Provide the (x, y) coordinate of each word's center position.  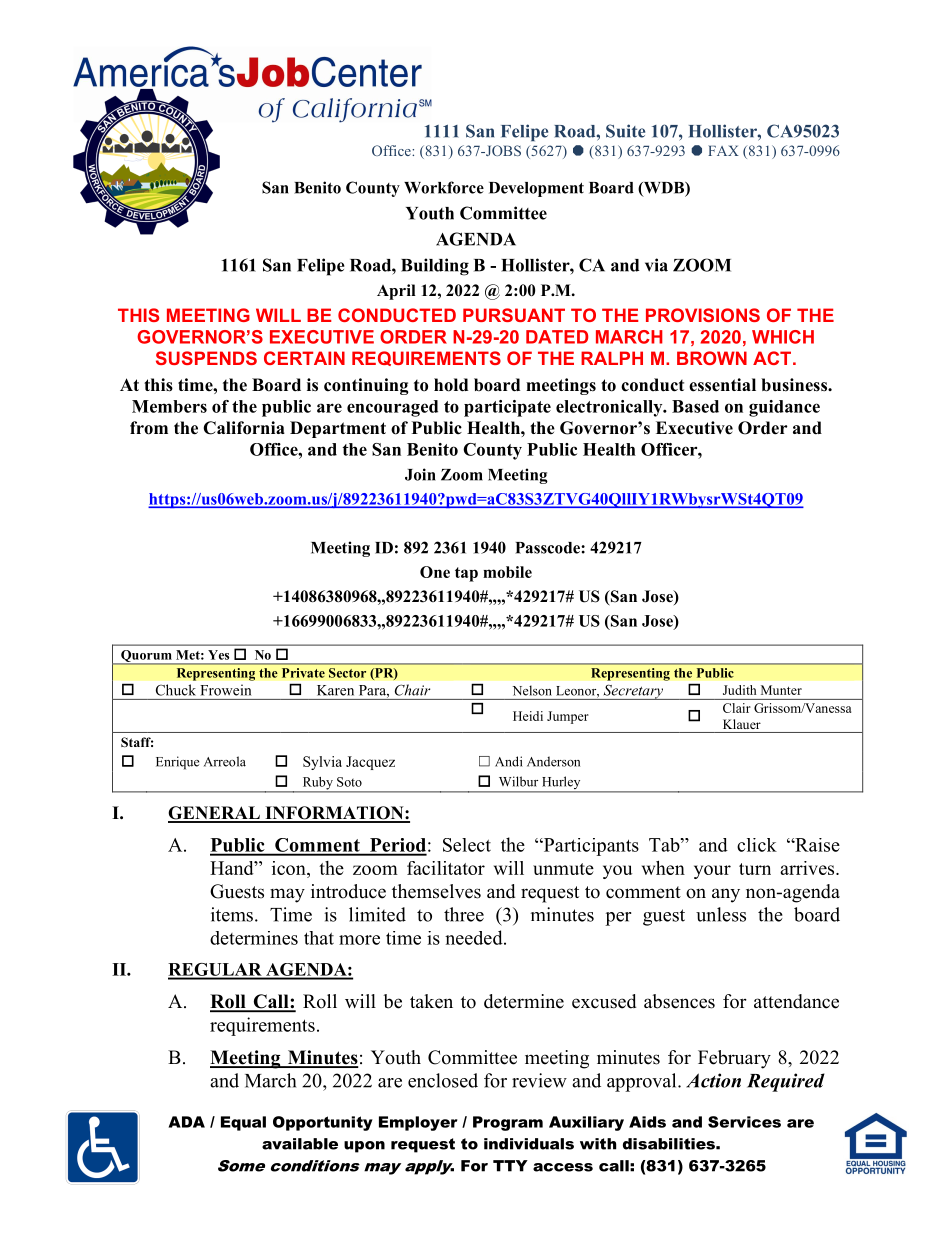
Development (536, 189)
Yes (218, 655)
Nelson (532, 690)
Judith (739, 690)
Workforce (444, 187)
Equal (243, 1123)
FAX (723, 150)
